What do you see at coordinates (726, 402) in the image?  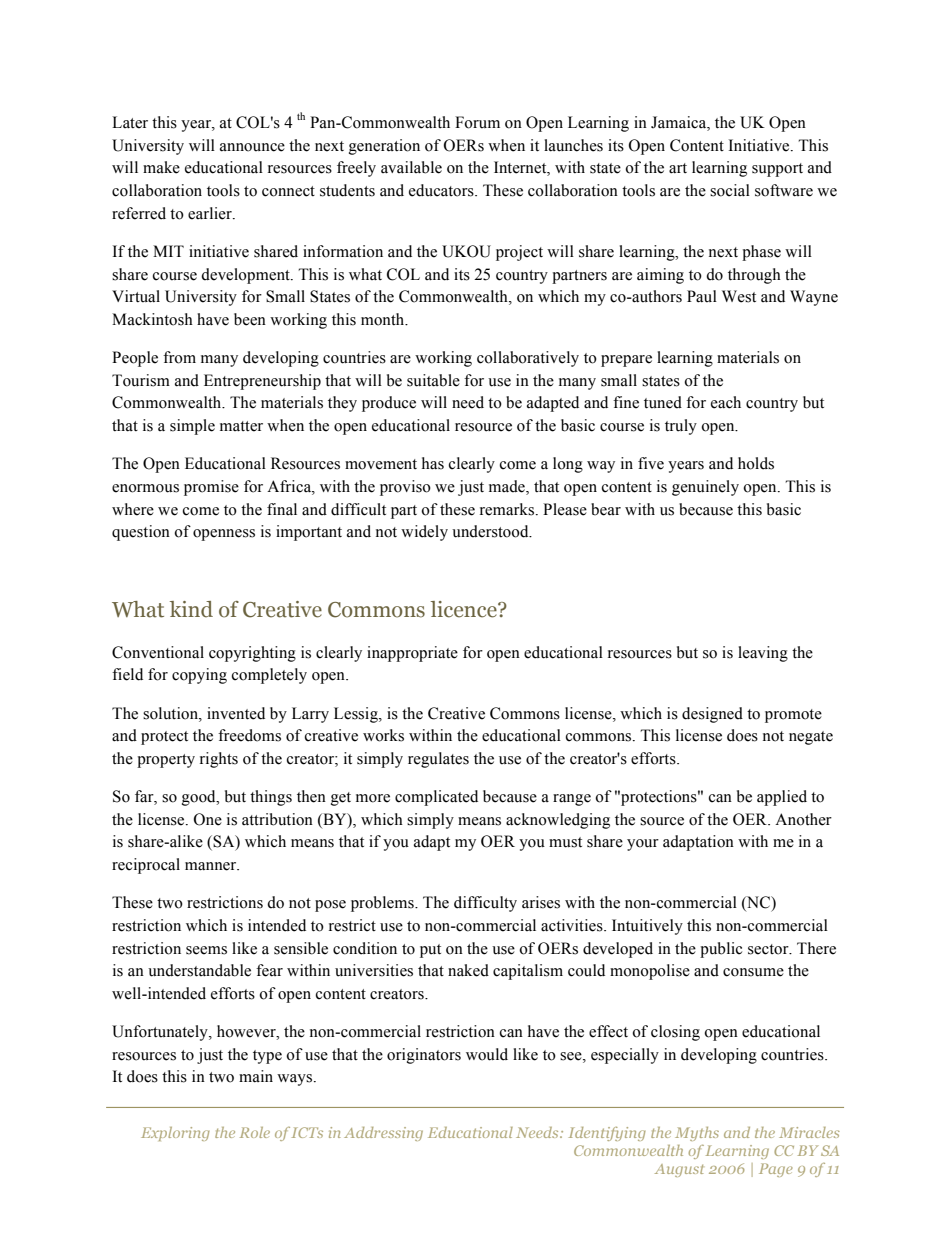 I see `each` at bounding box center [726, 402].
